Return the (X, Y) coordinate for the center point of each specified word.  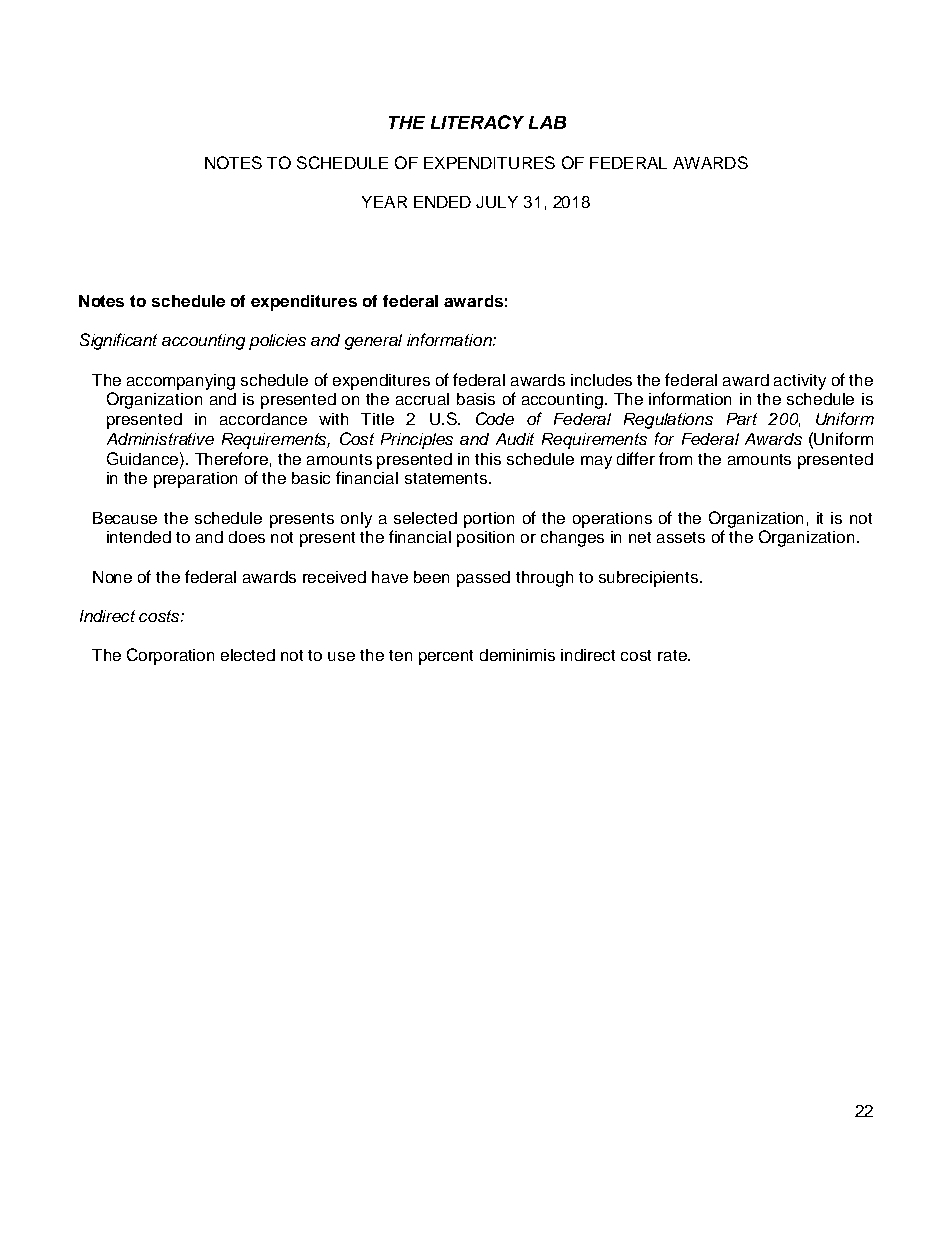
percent (446, 657)
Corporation (170, 656)
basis (476, 399)
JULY (497, 202)
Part (742, 419)
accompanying (181, 382)
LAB (547, 122)
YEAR (384, 202)
